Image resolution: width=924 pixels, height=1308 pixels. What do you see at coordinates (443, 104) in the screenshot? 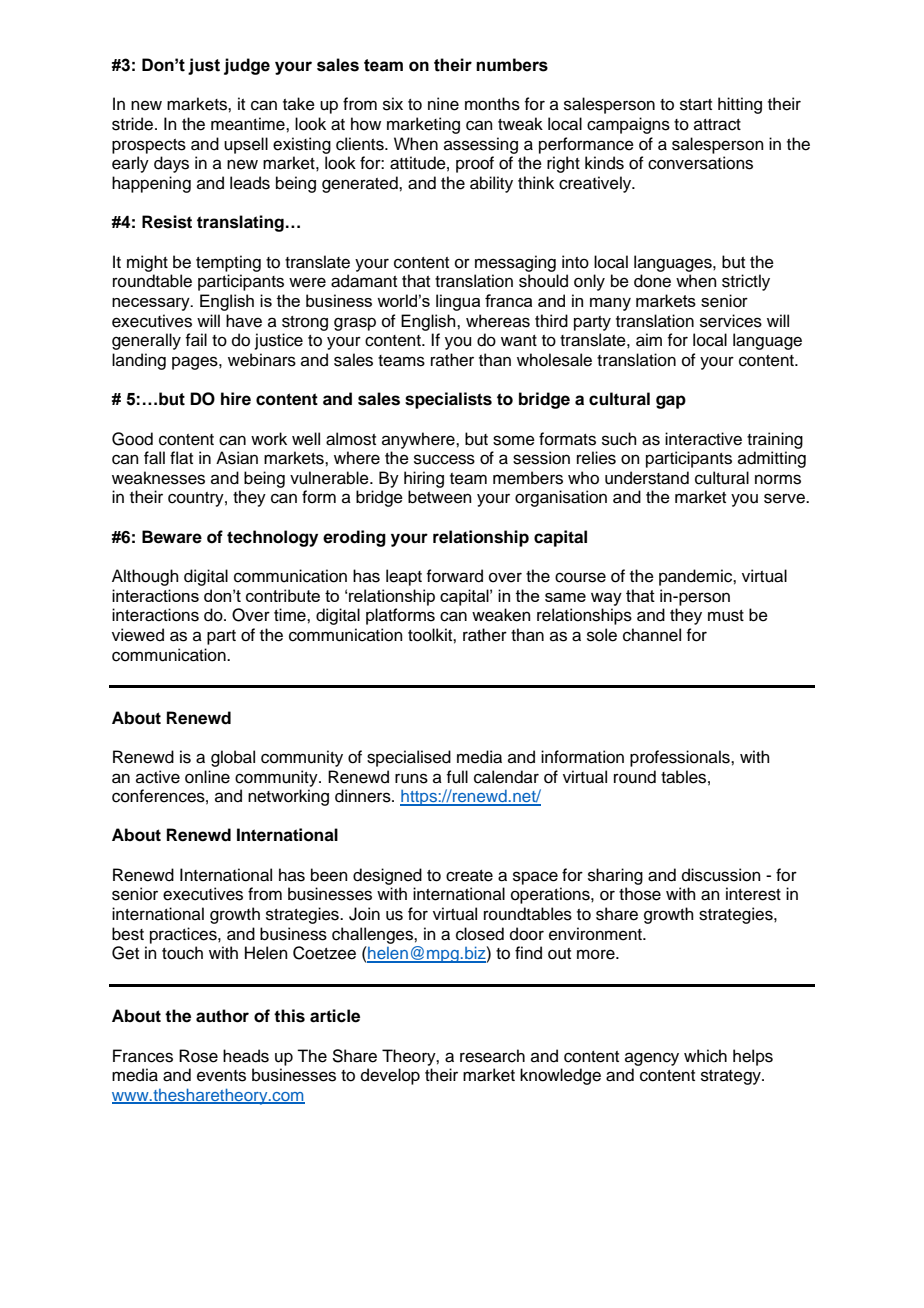
I see `nine` at bounding box center [443, 104].
